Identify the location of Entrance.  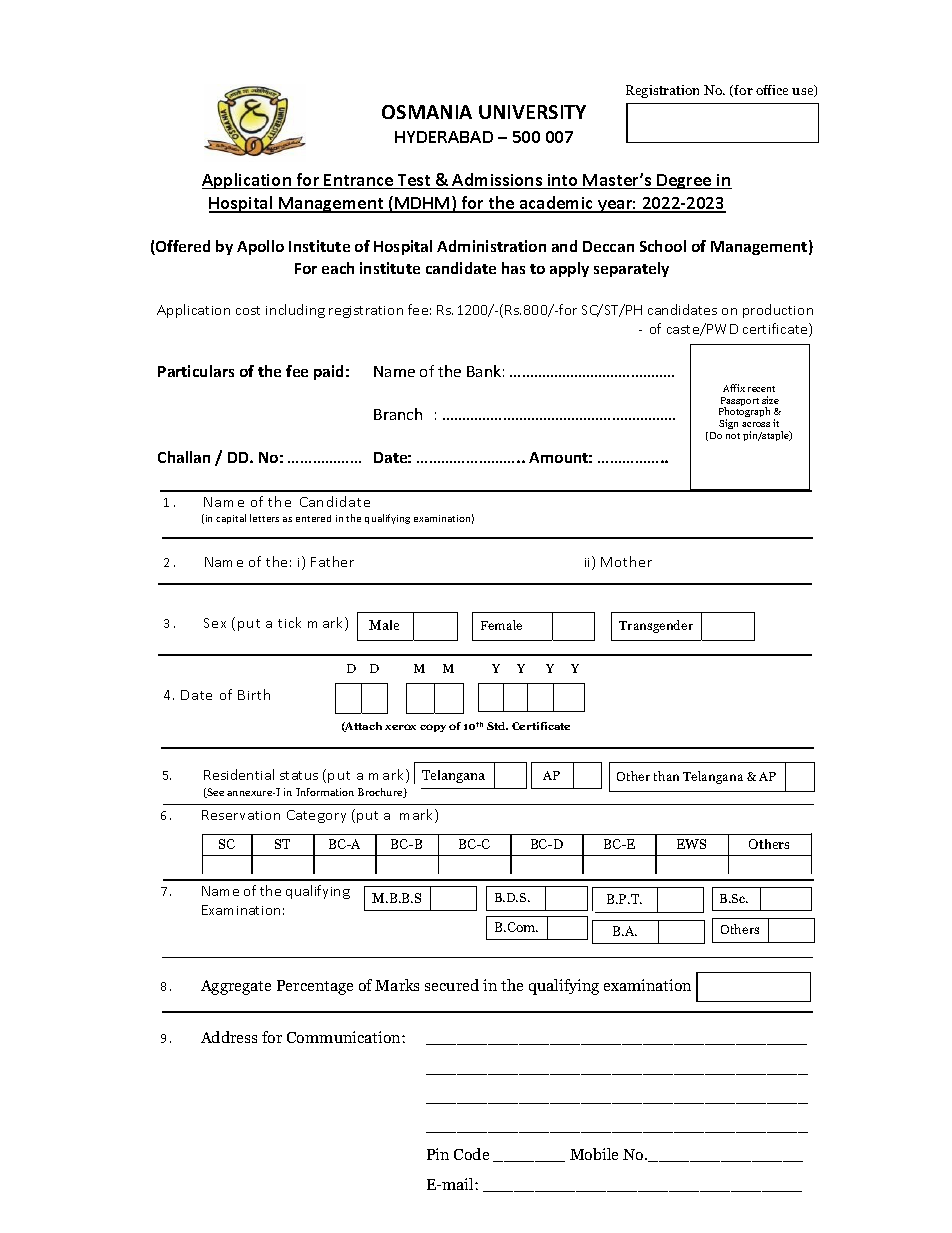
(359, 181).
